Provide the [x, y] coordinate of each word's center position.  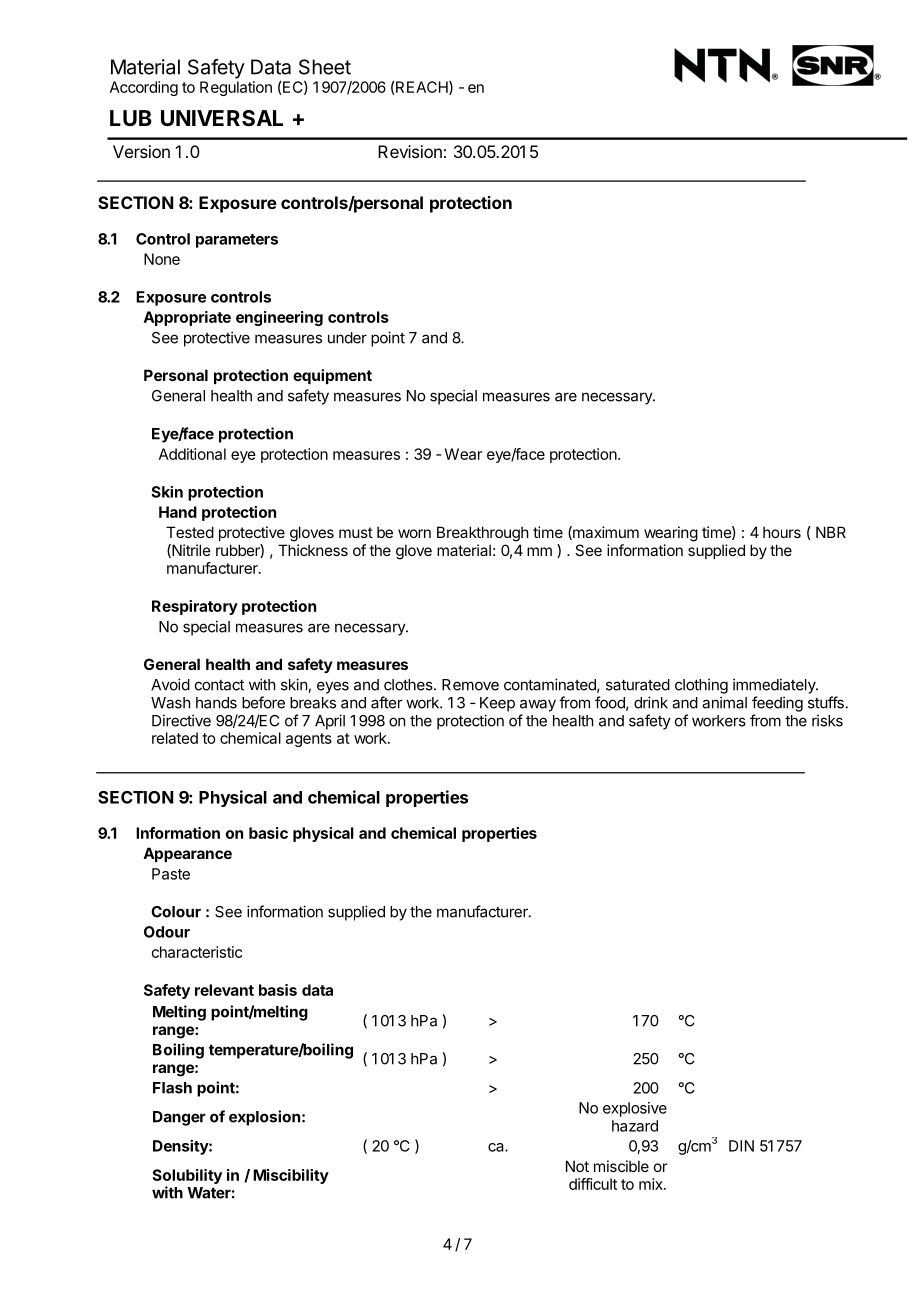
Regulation [236, 88]
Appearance [187, 854]
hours [782, 532]
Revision [410, 151]
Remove [470, 685]
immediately [775, 686]
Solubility [187, 1176]
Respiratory [195, 607]
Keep [497, 704]
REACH [423, 88]
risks [827, 720]
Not [577, 1166]
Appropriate [187, 318]
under [347, 338]
